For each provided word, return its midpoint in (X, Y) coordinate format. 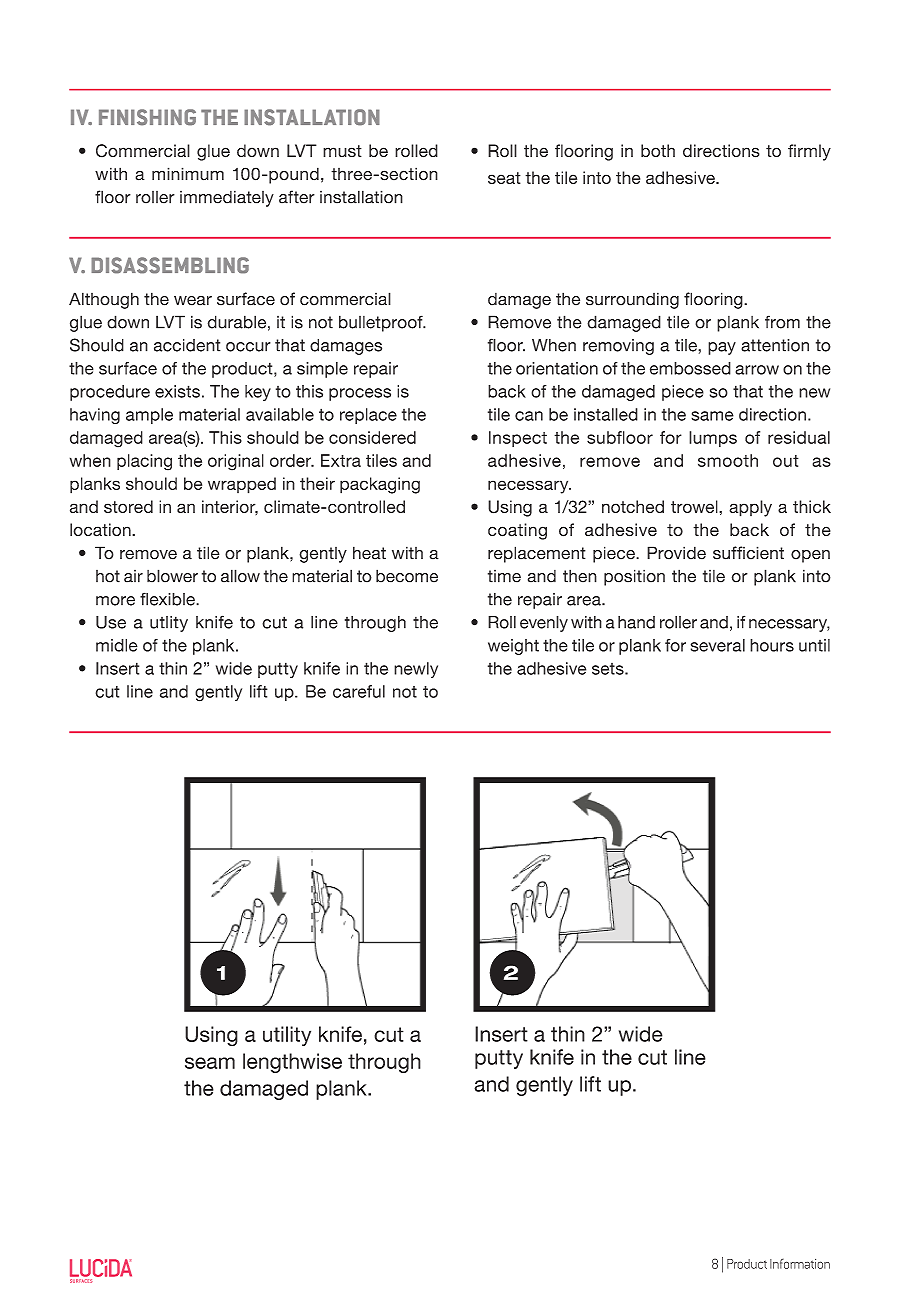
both (658, 150)
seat (504, 178)
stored (128, 506)
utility (287, 1036)
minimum (188, 174)
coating (517, 531)
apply (750, 508)
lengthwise (292, 1063)
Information (800, 1264)
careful (359, 691)
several (718, 645)
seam (210, 1063)
